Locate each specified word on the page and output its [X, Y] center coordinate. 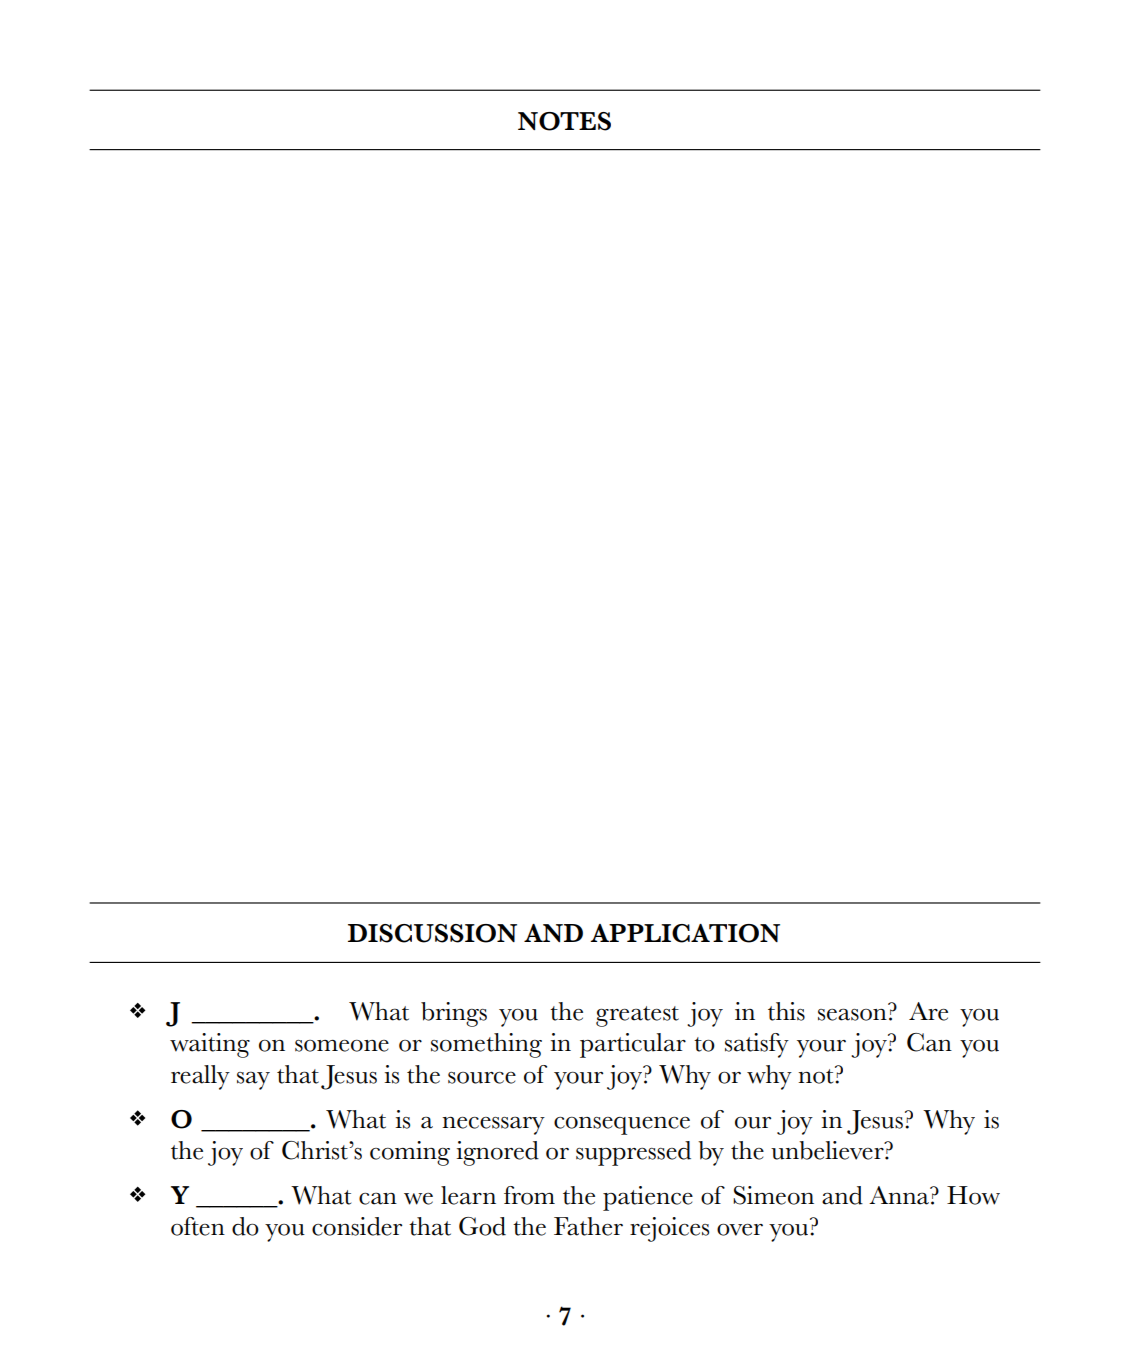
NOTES [564, 121]
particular [633, 1045]
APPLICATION [685, 933]
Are [928, 1011]
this [786, 1011]
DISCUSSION [432, 933]
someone [342, 1046]
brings [454, 1014]
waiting [210, 1045]
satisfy [757, 1045]
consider [357, 1226]
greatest [637, 1016]
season [852, 1014]
